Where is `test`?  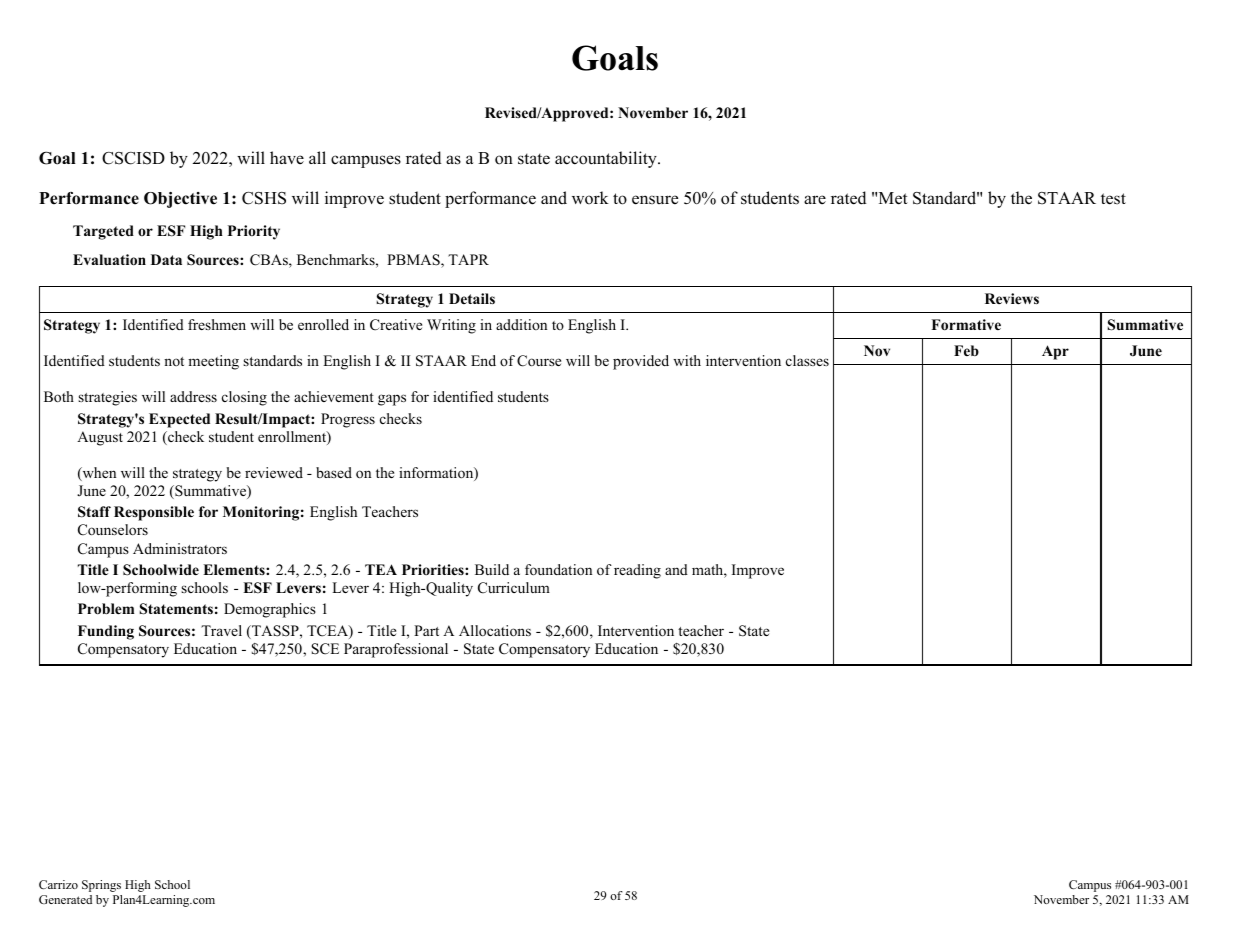
test is located at coordinates (1113, 199).
